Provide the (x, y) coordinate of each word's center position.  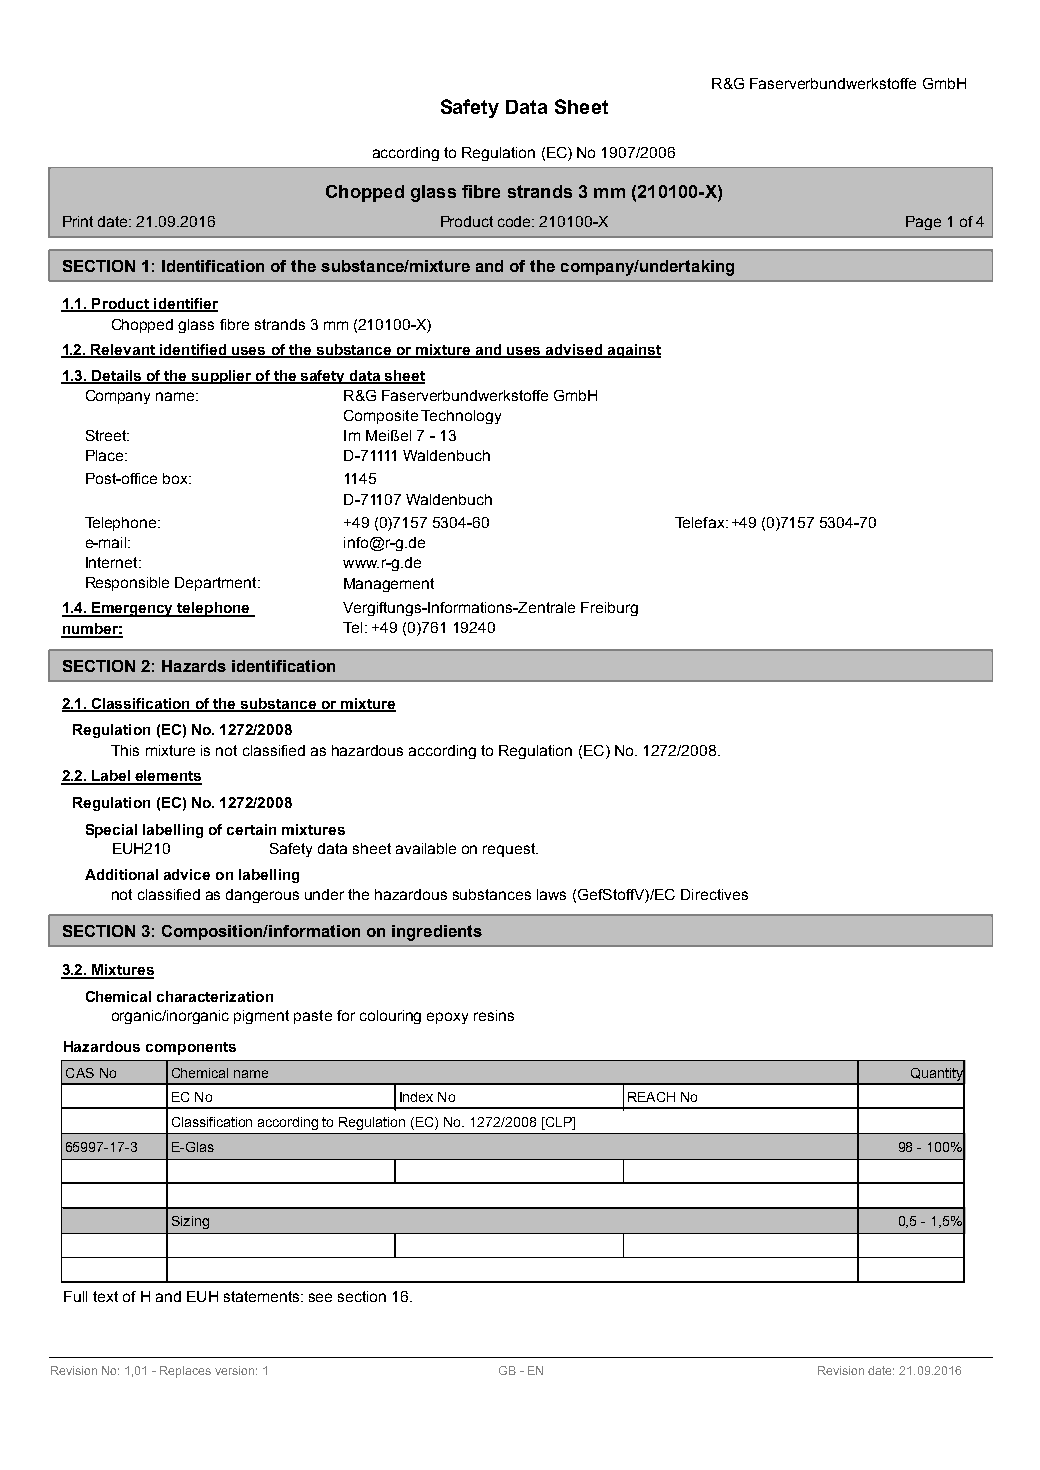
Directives (714, 894)
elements (168, 777)
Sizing (190, 1222)
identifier (185, 304)
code (516, 221)
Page (923, 223)
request (510, 850)
